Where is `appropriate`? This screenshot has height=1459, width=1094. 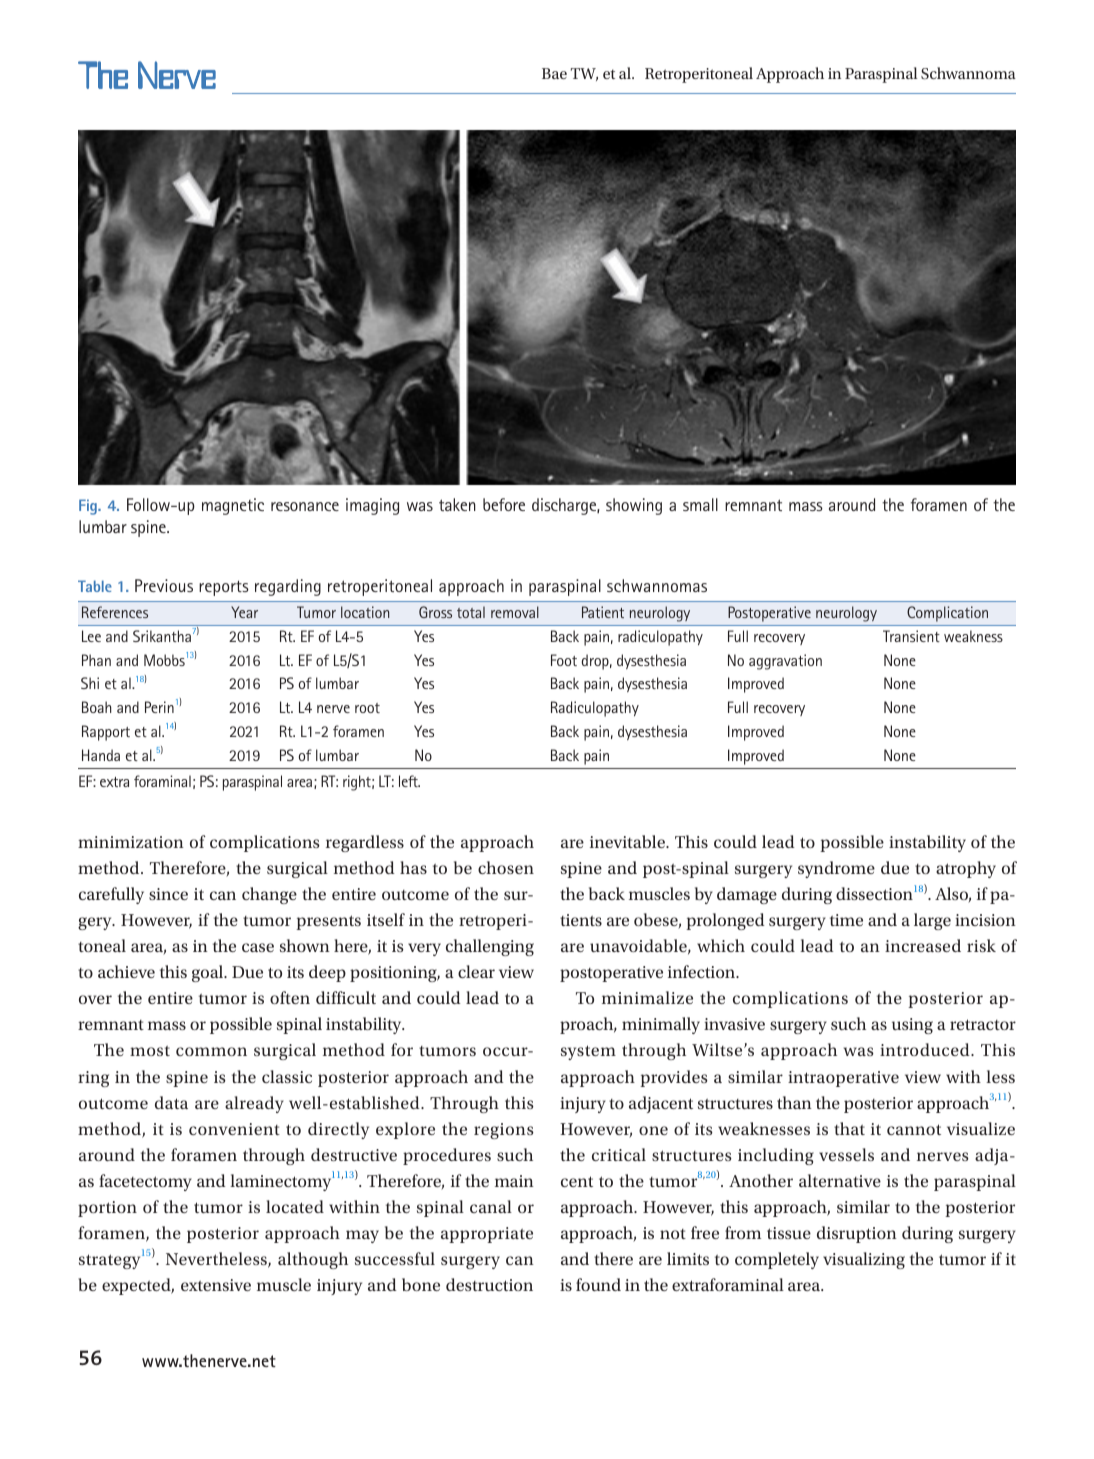
appropriate is located at coordinates (487, 1235).
